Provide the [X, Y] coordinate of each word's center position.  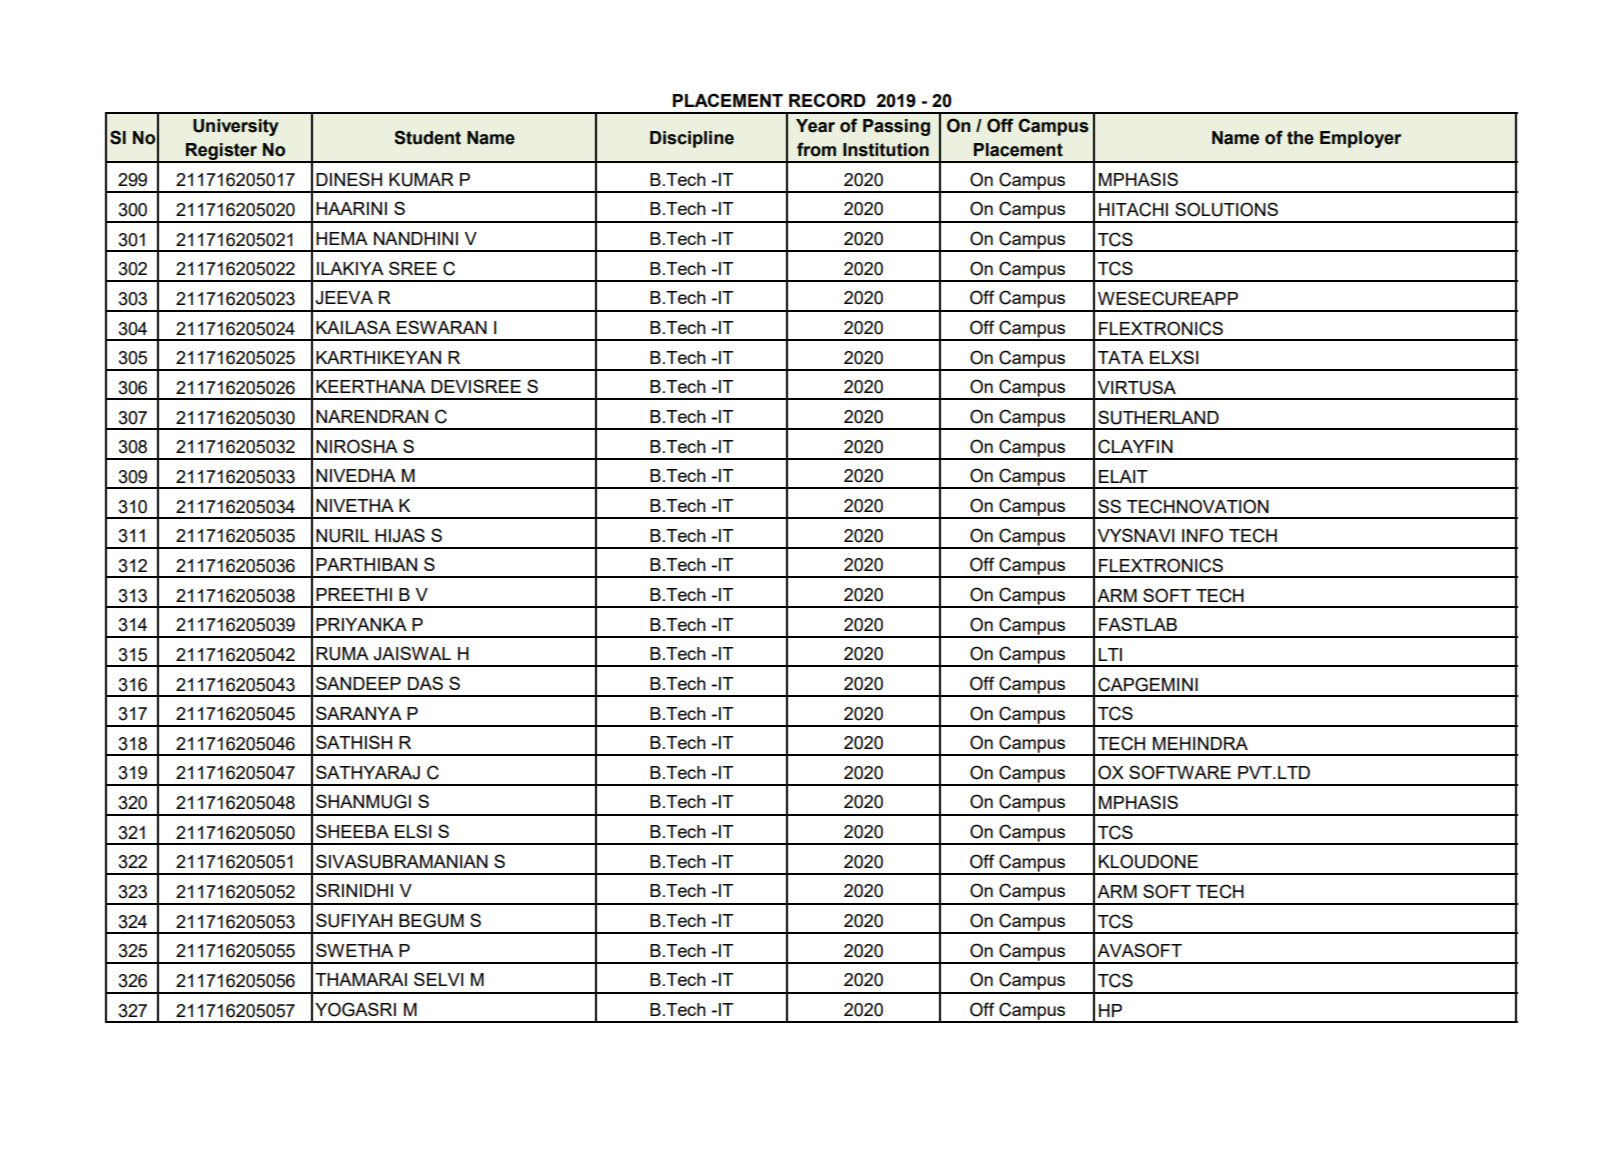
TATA [1121, 357]
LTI [1110, 654]
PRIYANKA [361, 624]
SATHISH [354, 742]
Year [815, 126]
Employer [1360, 139]
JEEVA [344, 298]
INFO [1202, 535]
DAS [425, 683]
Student [427, 137]
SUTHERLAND [1158, 417]
